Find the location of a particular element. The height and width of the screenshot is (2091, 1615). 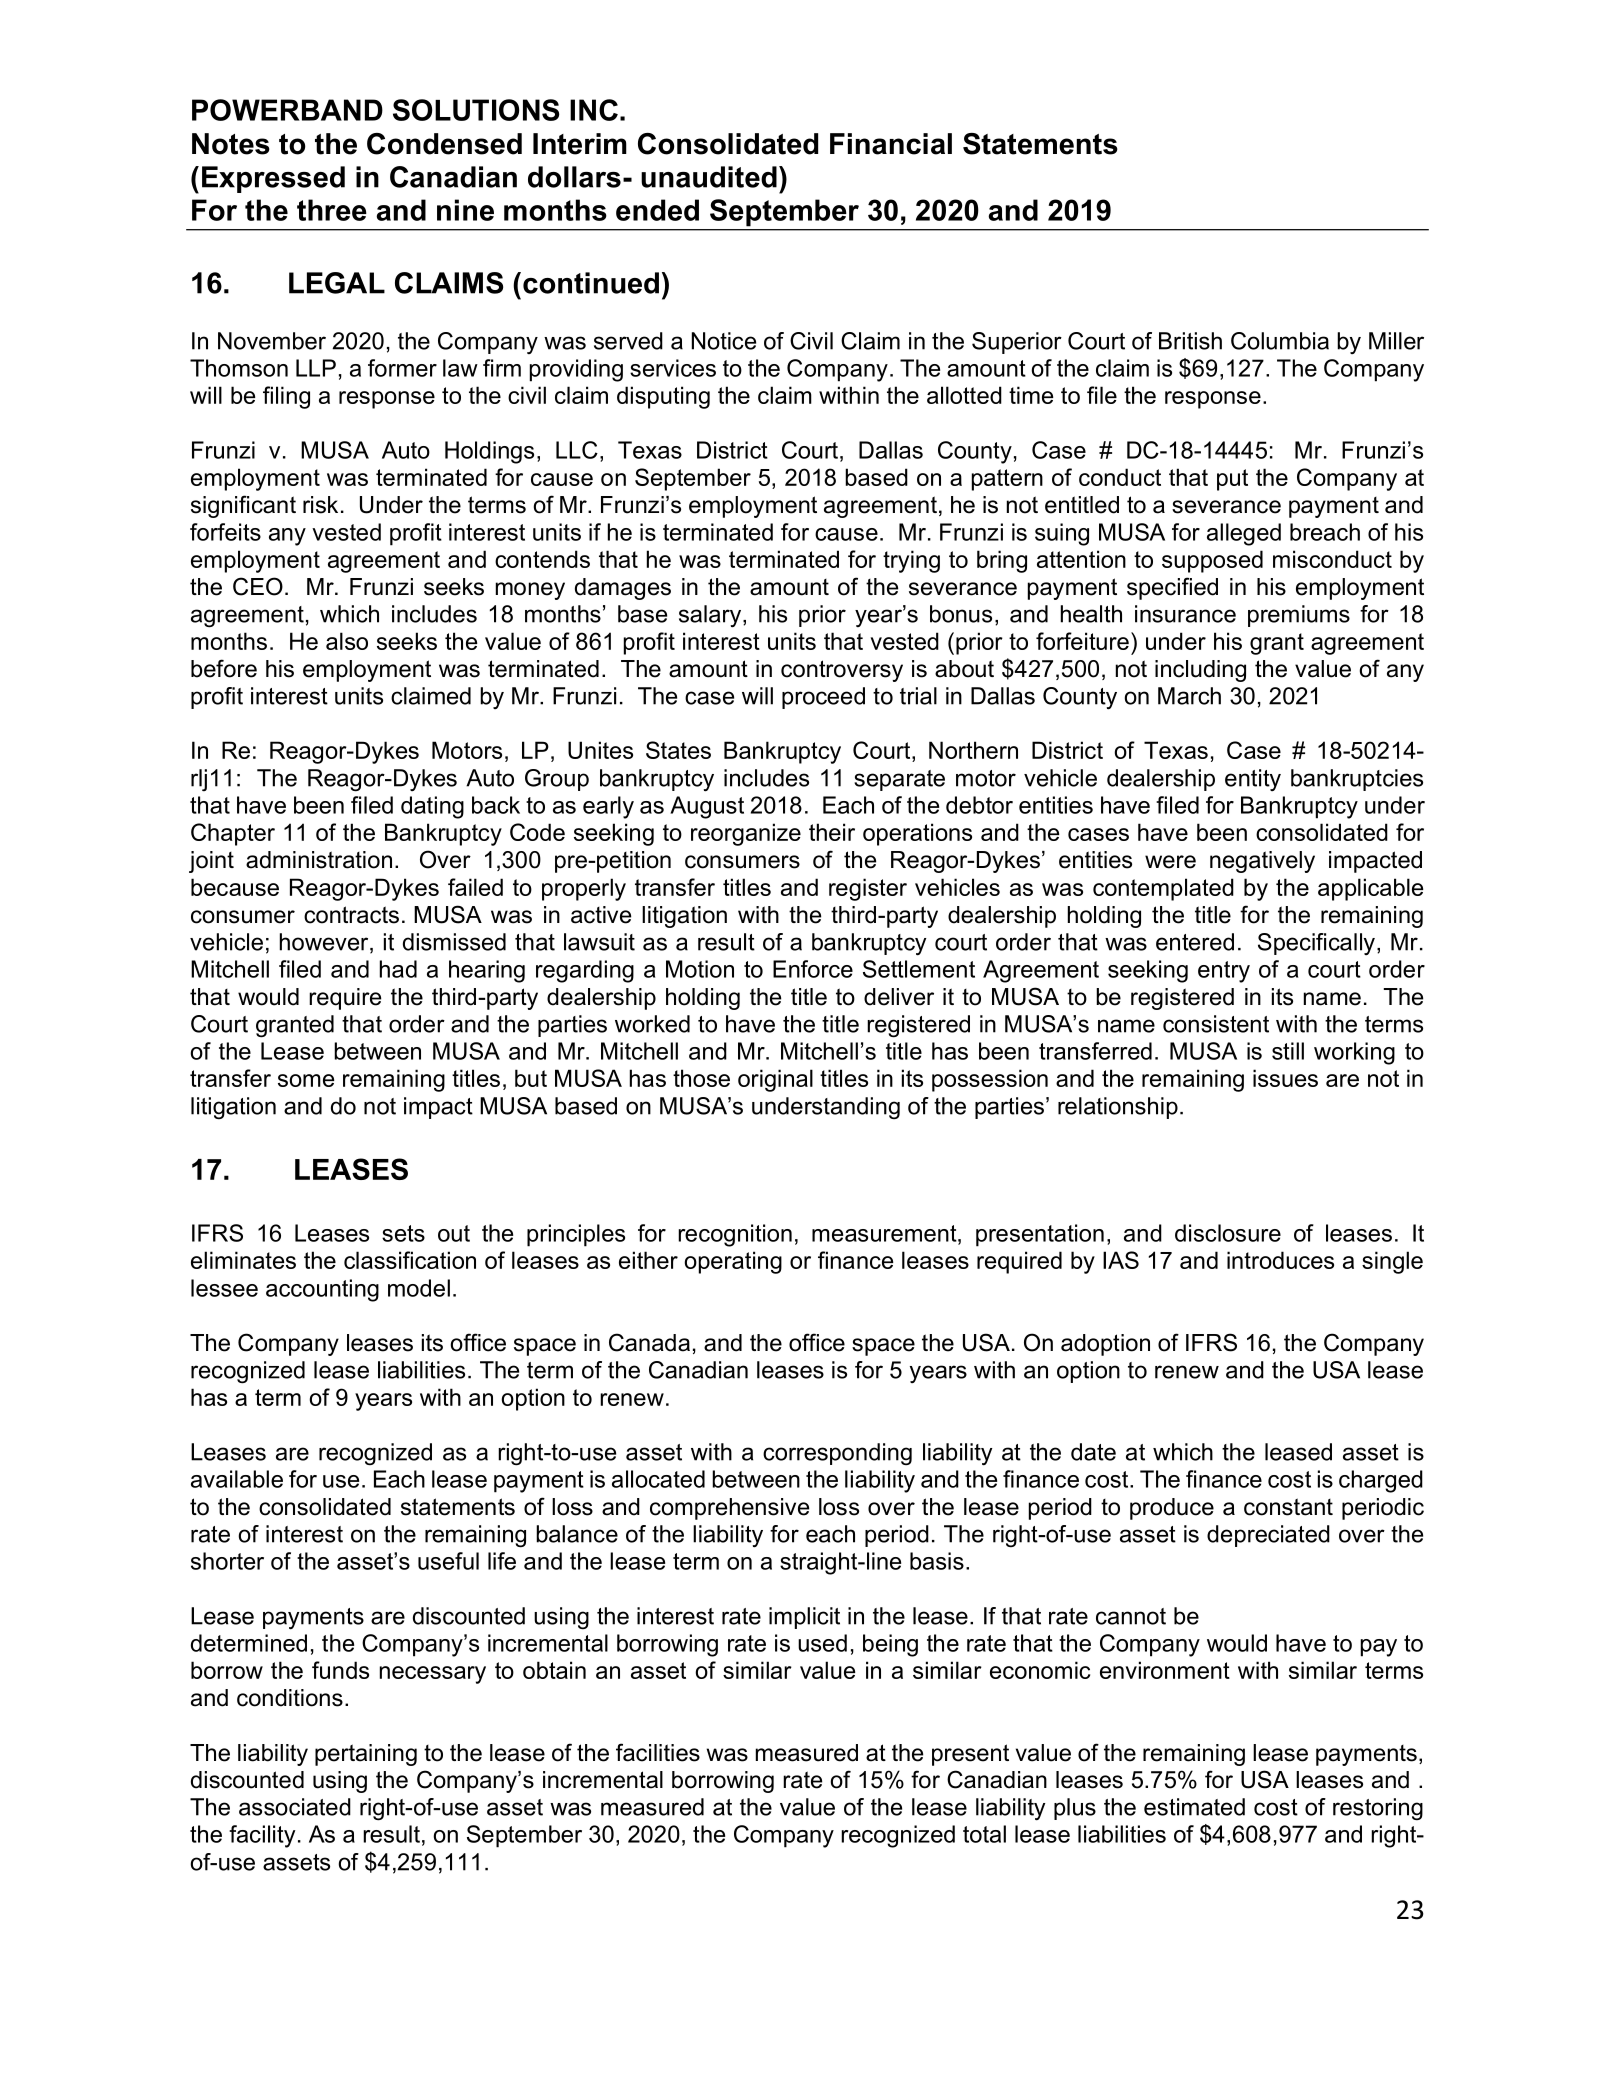

pertaining is located at coordinates (366, 1755).
